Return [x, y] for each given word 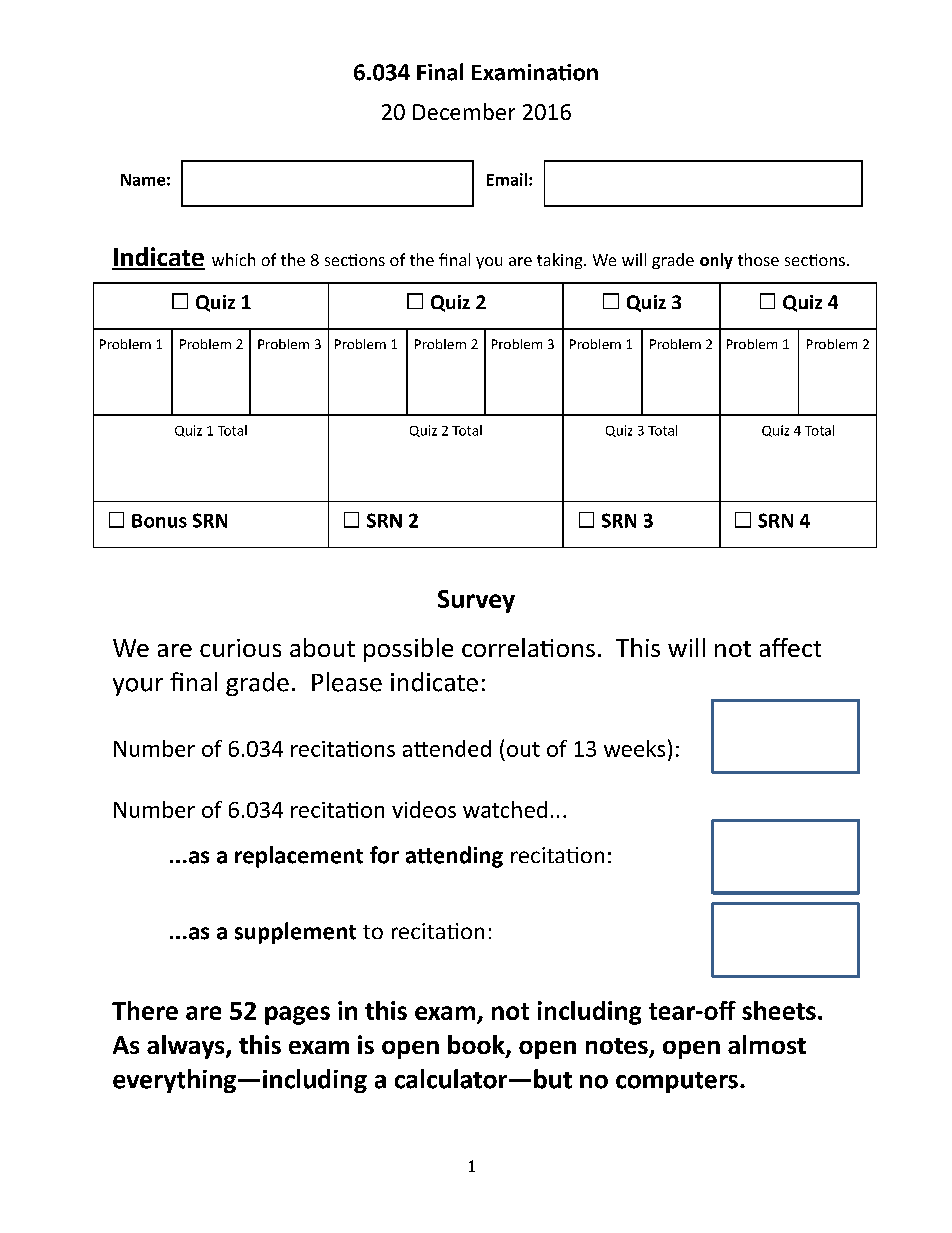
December [464, 111]
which [233, 259]
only [716, 261]
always [187, 1047]
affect [790, 647]
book [477, 1046]
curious [240, 648]
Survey [476, 601]
